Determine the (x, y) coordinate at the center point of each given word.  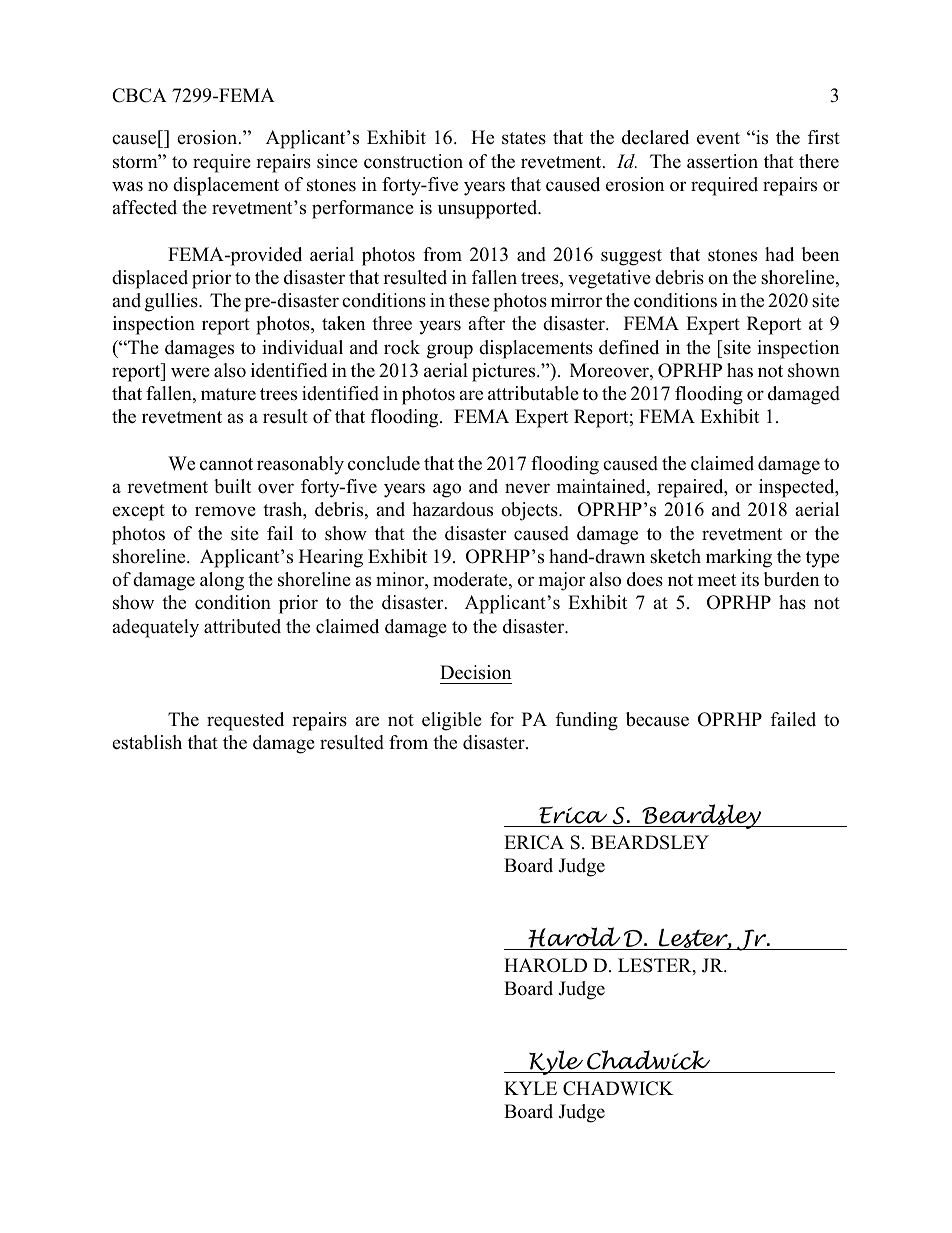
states (524, 138)
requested (245, 721)
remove (225, 511)
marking (739, 558)
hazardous (452, 509)
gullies (172, 302)
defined (629, 347)
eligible (452, 721)
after (487, 323)
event (718, 138)
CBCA (139, 95)
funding (587, 721)
